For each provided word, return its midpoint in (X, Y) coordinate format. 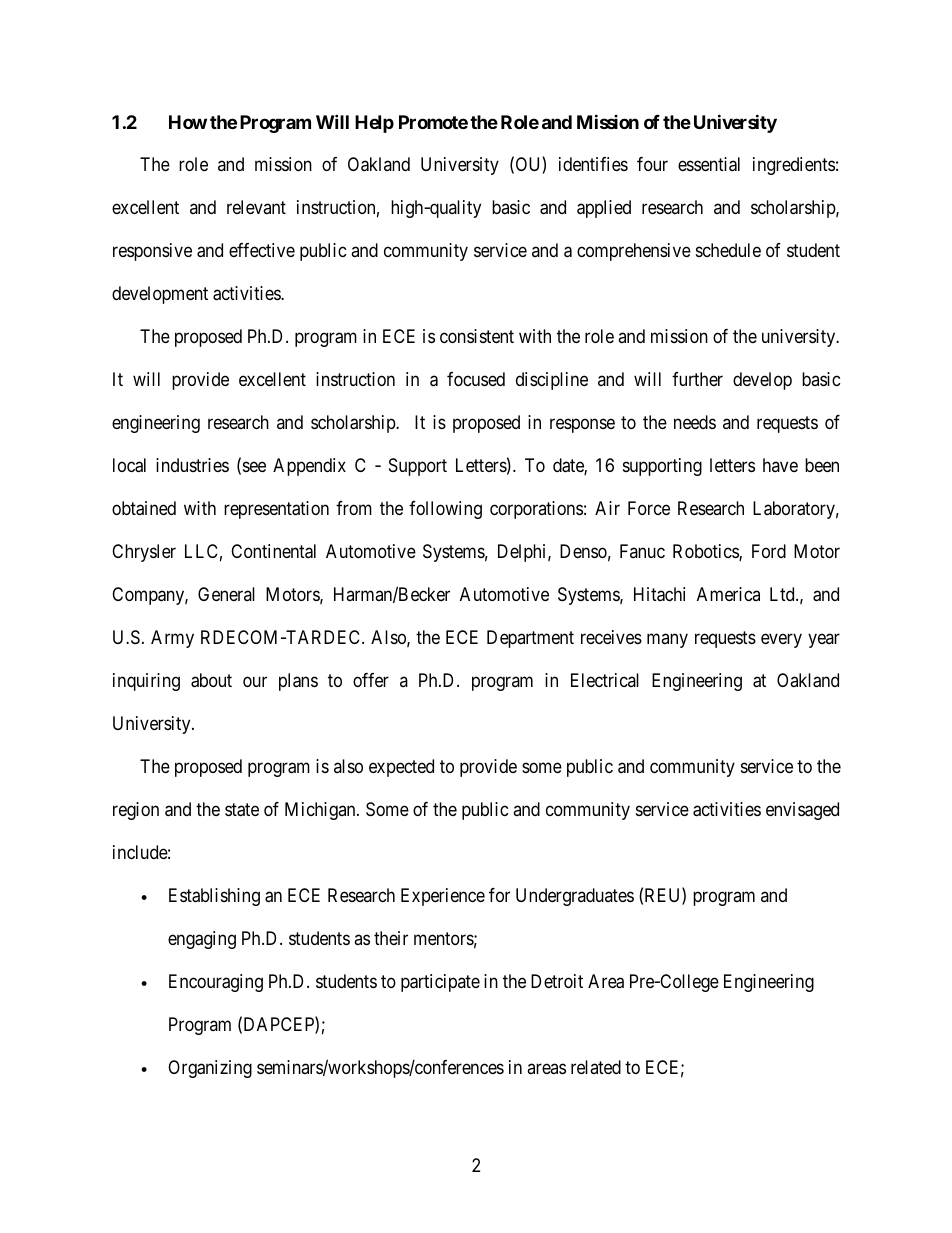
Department (530, 639)
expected (401, 768)
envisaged (802, 811)
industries (192, 465)
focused (476, 379)
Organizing (210, 1069)
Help (374, 124)
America (728, 594)
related (596, 1067)
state (242, 810)
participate (440, 983)
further (697, 379)
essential (709, 164)
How (188, 122)
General (226, 594)
